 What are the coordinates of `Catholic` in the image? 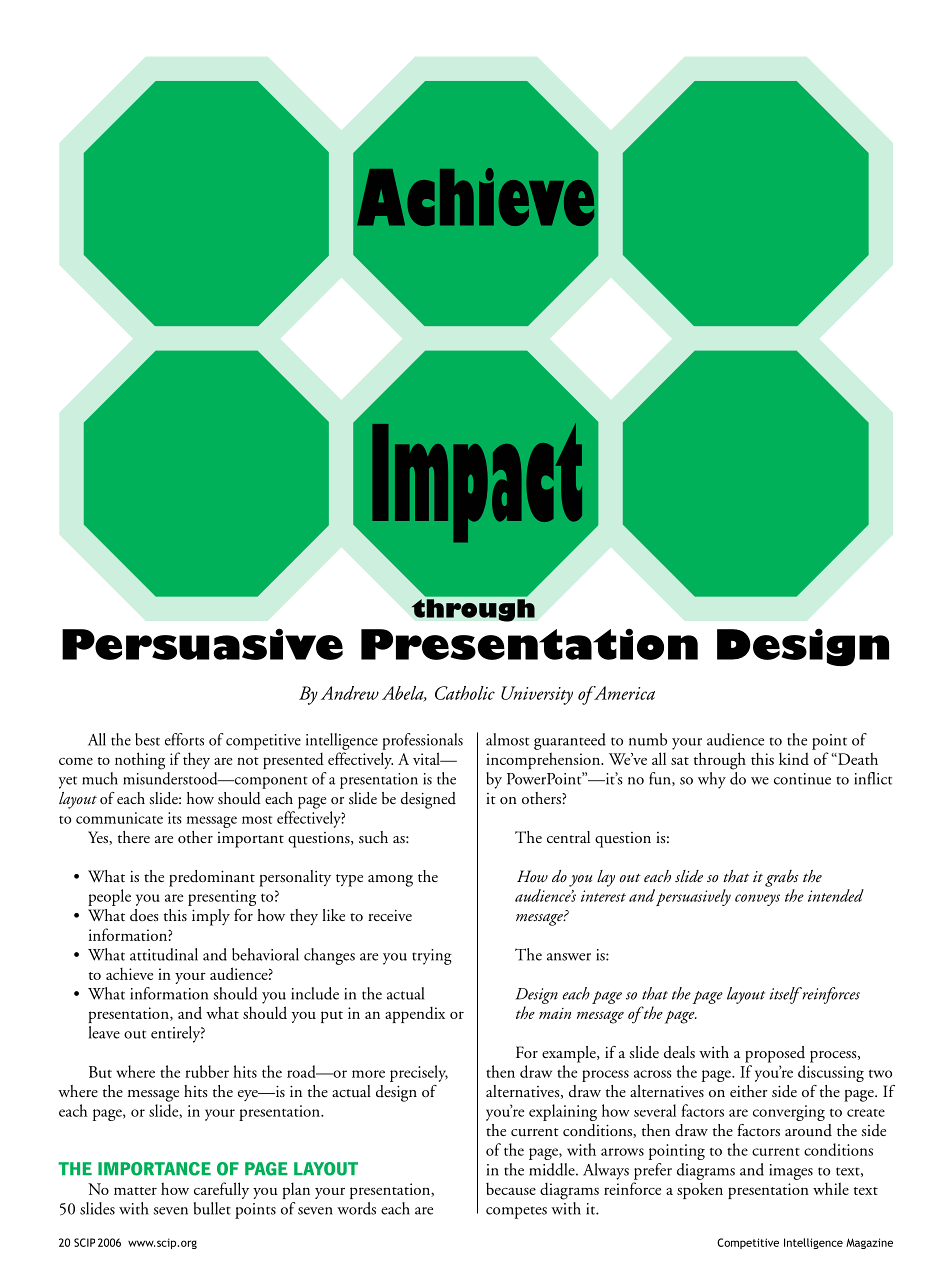 It's located at (465, 693).
